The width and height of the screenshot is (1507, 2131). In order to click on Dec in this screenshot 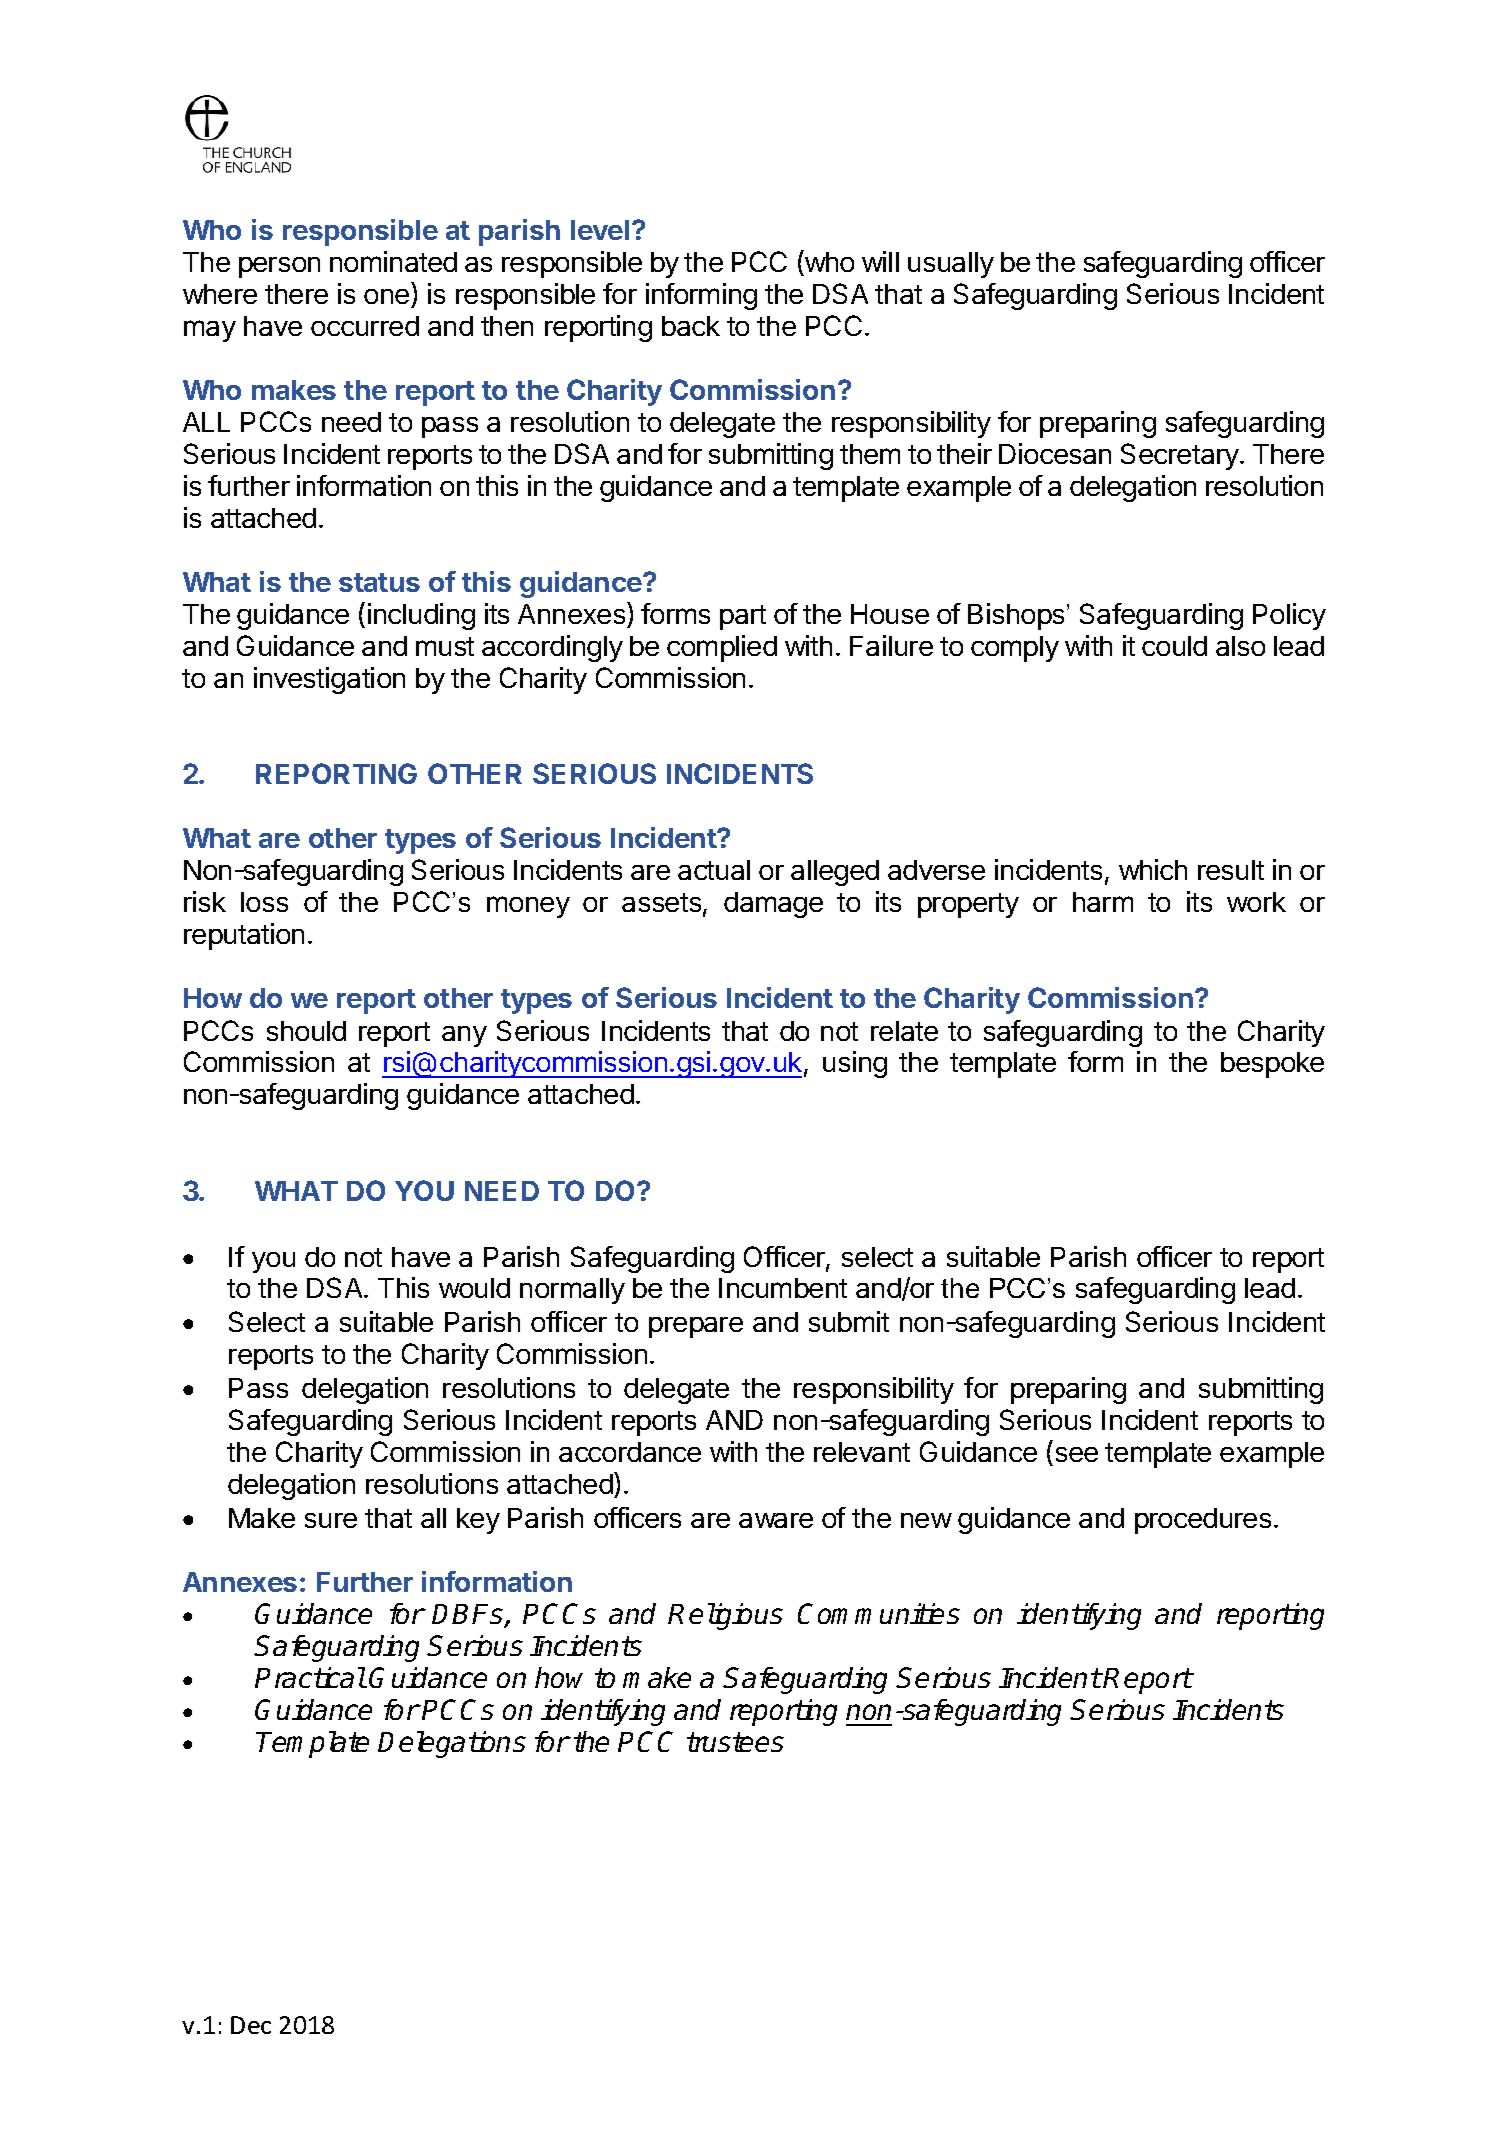, I will do `click(251, 2025)`.
